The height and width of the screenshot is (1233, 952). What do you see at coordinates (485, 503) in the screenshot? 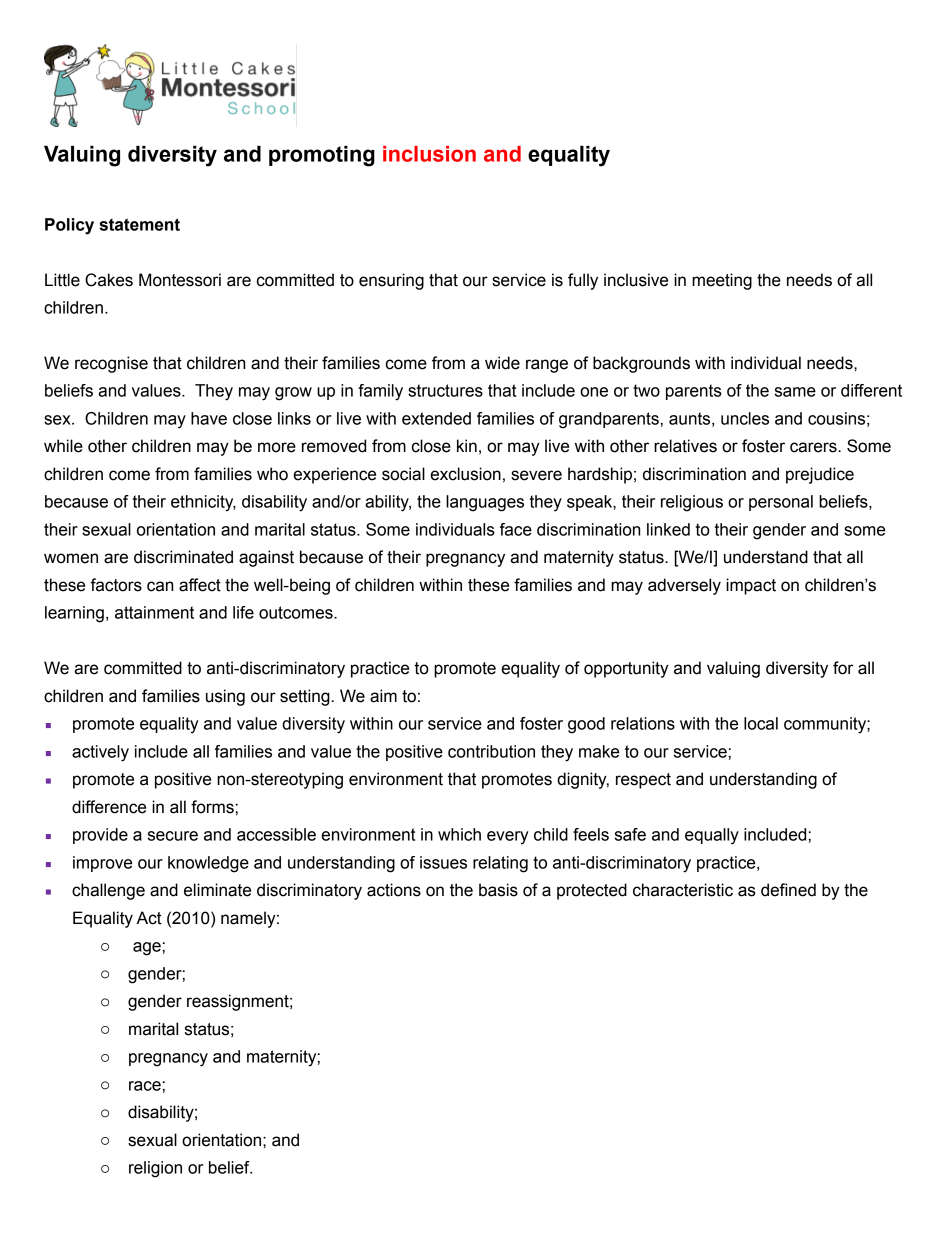
I see `languages` at bounding box center [485, 503].
